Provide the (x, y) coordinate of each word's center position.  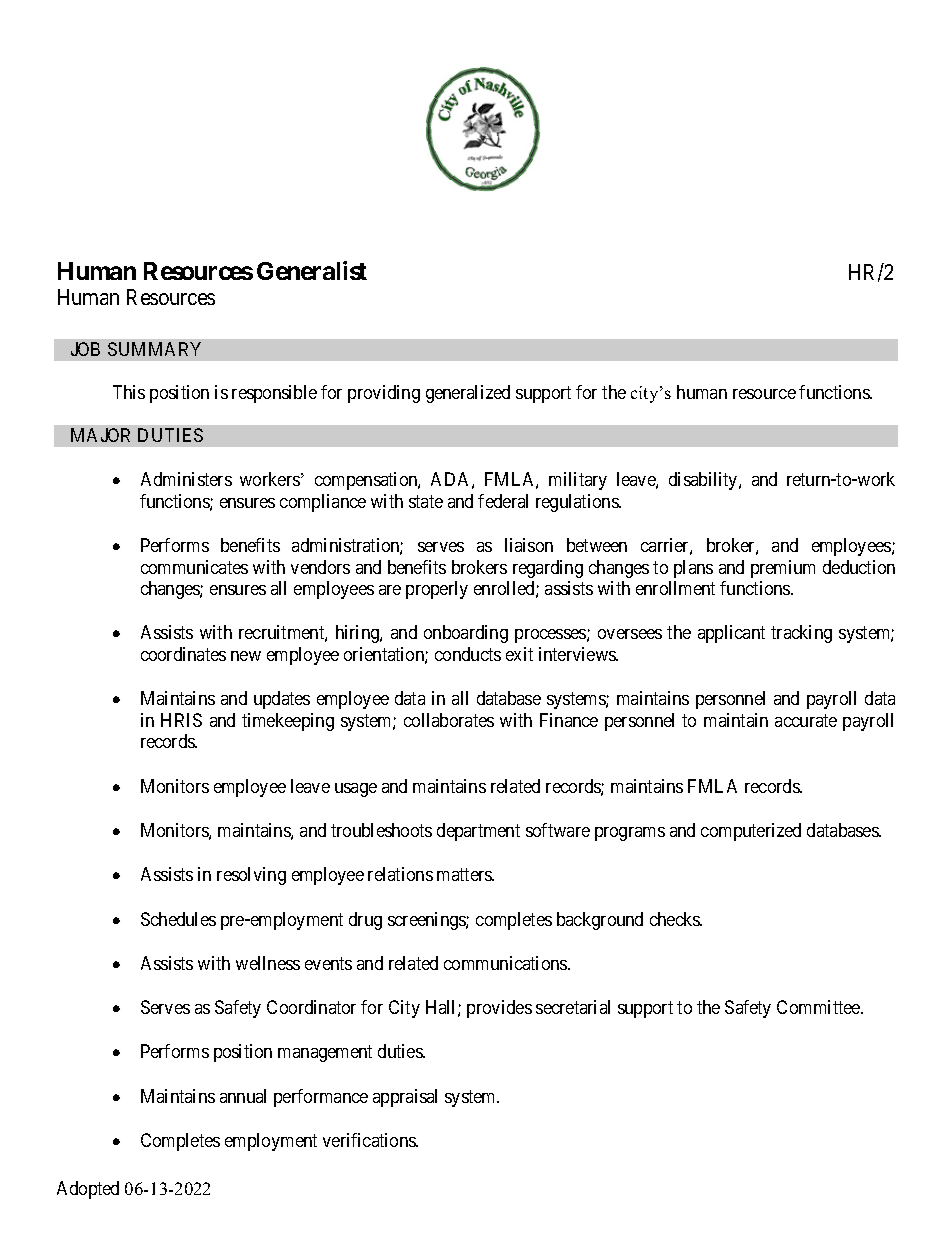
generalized (468, 394)
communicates (194, 567)
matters (465, 874)
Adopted (88, 1190)
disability (704, 481)
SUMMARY (154, 349)
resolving (251, 876)
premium (783, 569)
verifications (370, 1140)
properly (437, 590)
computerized (751, 832)
